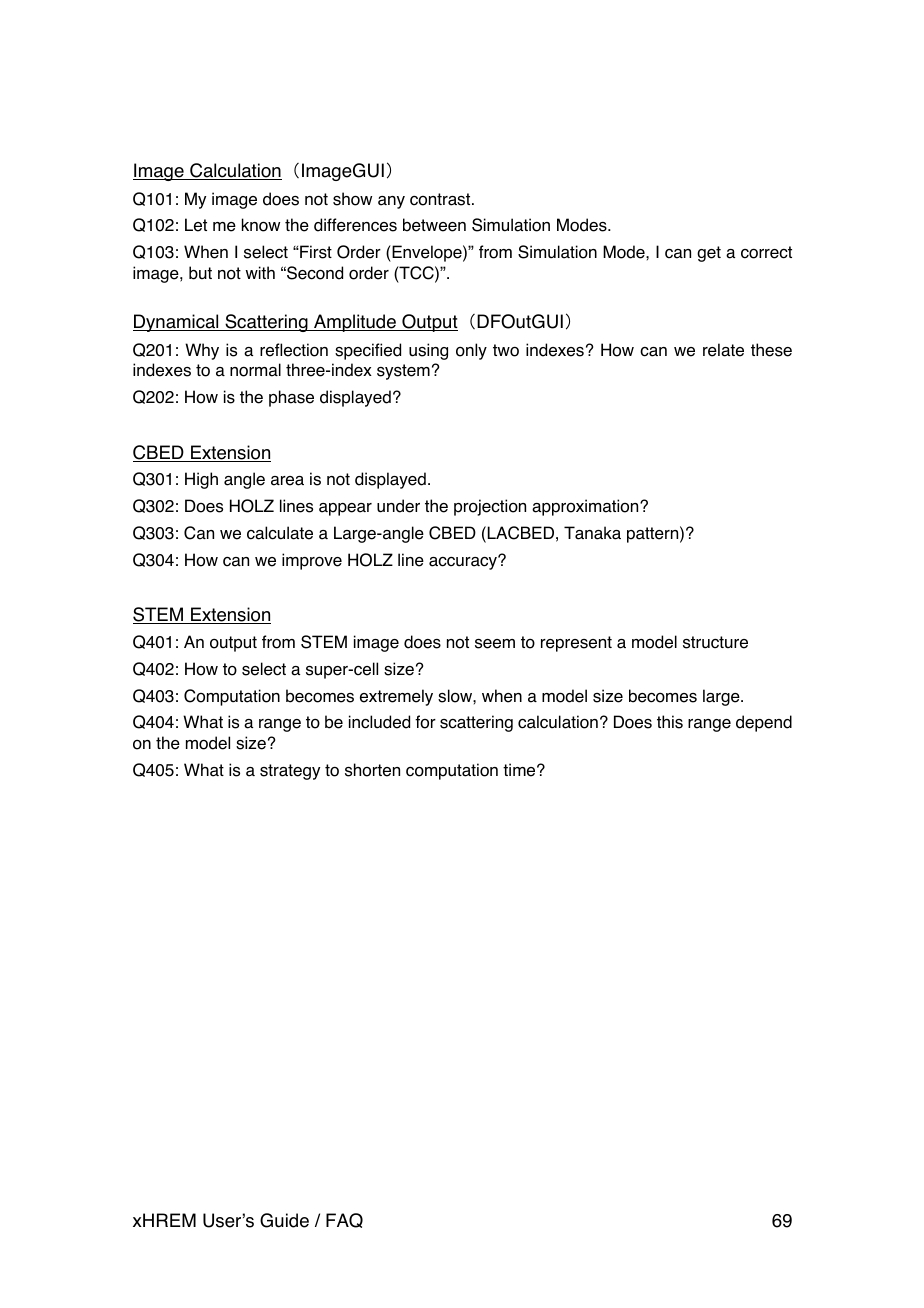 The height and width of the document is (1308, 924). I want to click on know, so click(261, 225).
